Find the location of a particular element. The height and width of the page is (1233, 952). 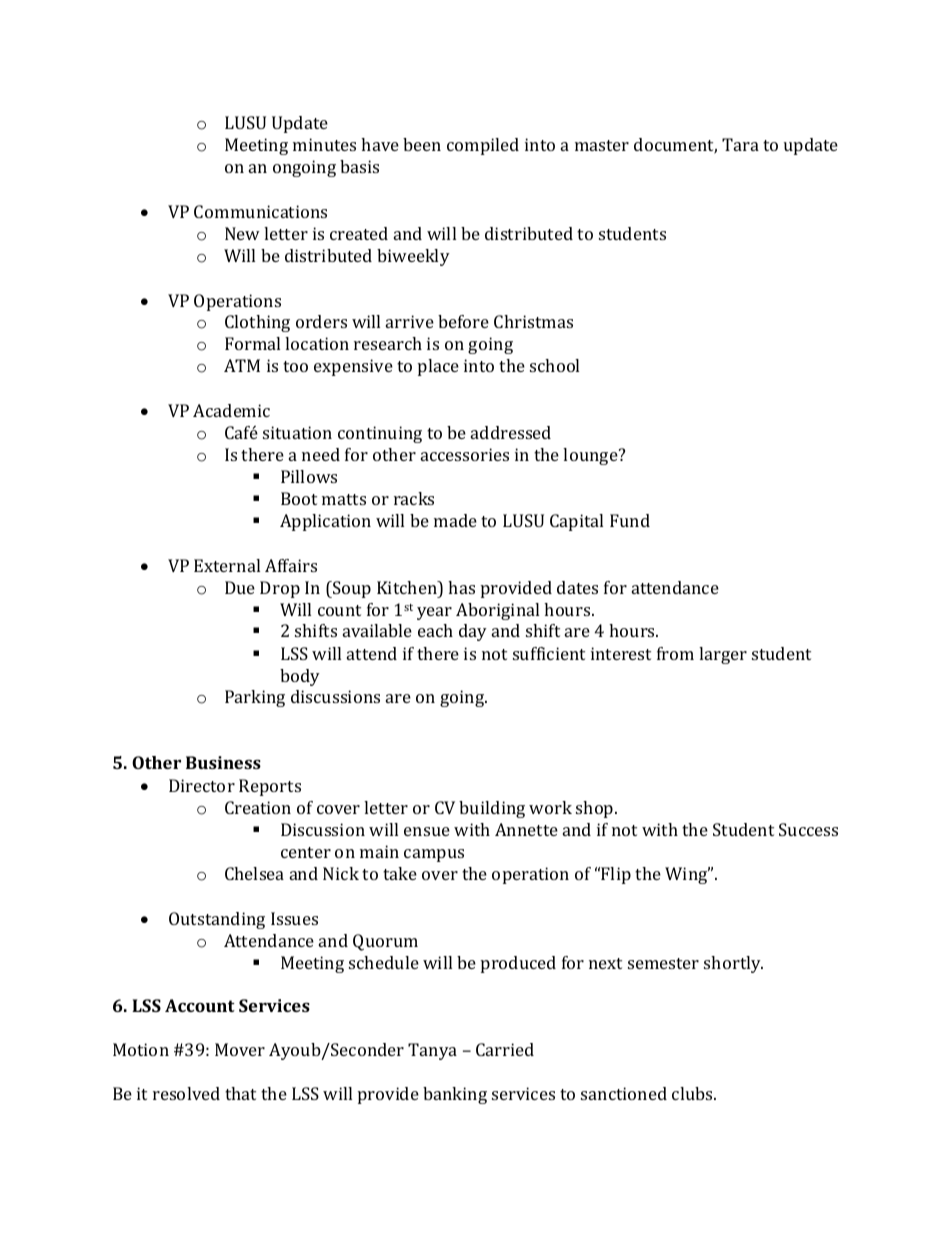

compiled is located at coordinates (483, 146).
